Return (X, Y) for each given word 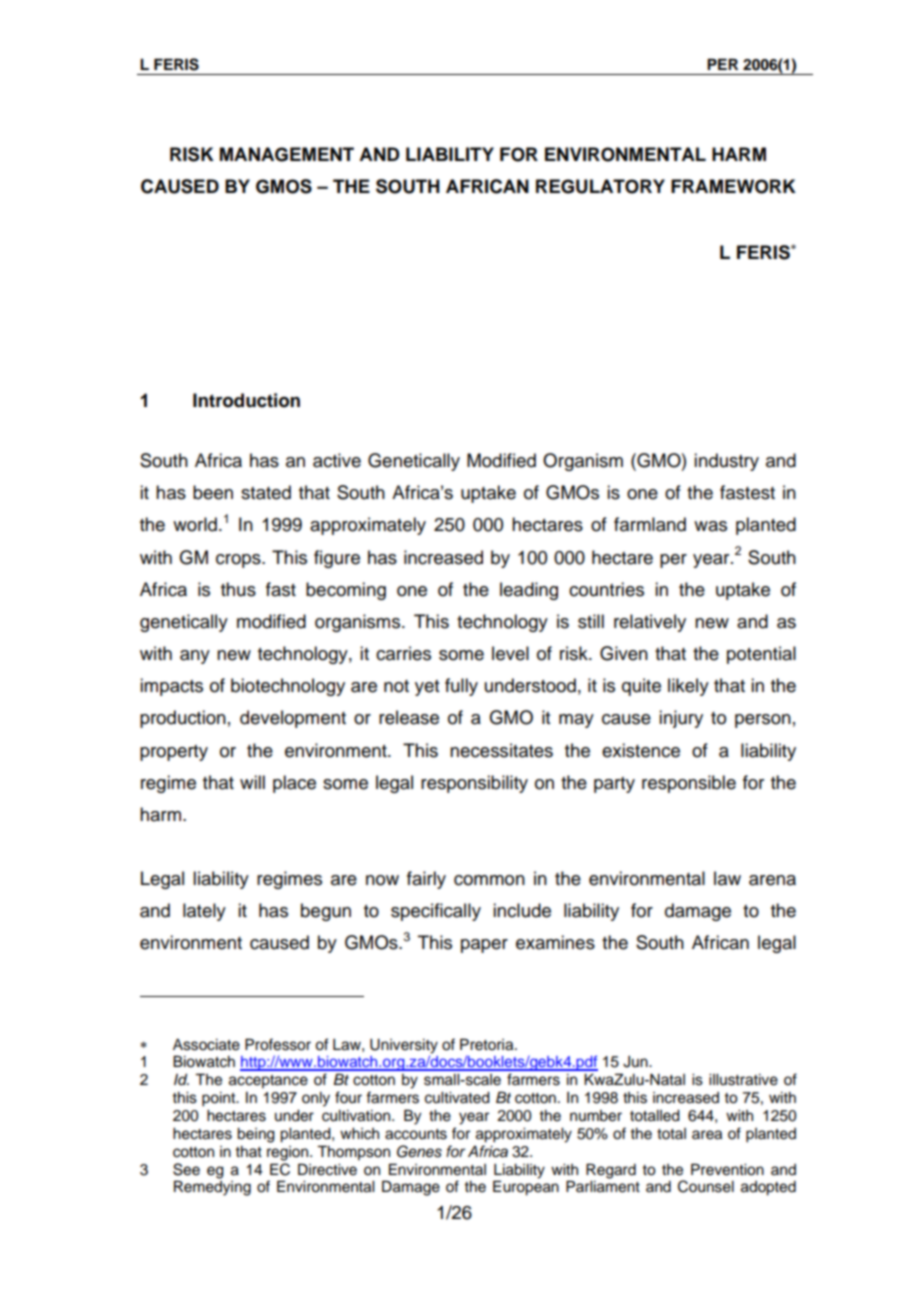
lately (204, 912)
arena (772, 880)
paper (484, 946)
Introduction (246, 400)
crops (239, 561)
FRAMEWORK (733, 186)
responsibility (474, 784)
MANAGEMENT (287, 154)
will (252, 782)
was (710, 526)
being (256, 1135)
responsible (689, 784)
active (337, 460)
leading (529, 591)
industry (726, 462)
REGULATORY (600, 186)
